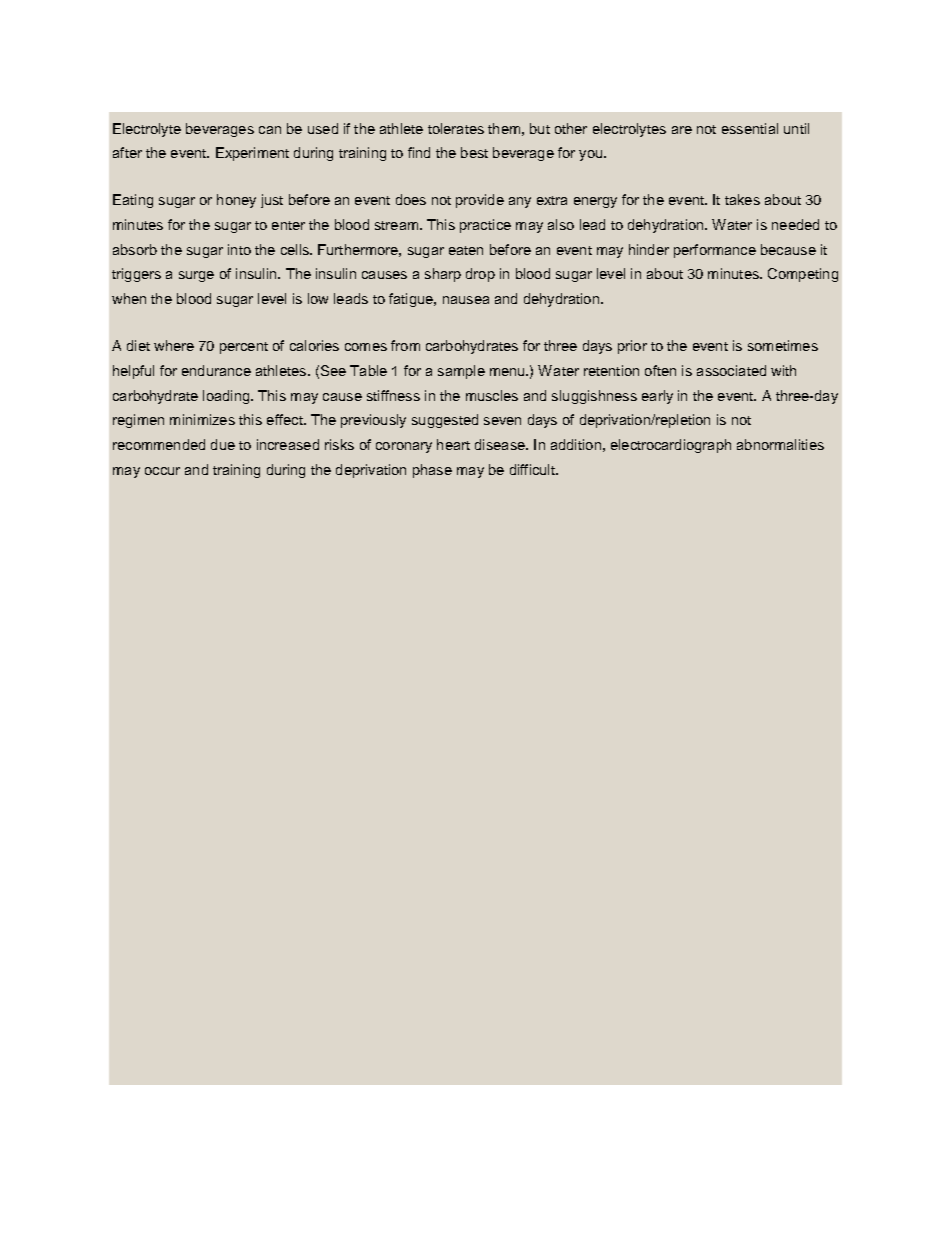 The image size is (952, 1233). What do you see at coordinates (456, 128) in the image?
I see `tolerates` at bounding box center [456, 128].
